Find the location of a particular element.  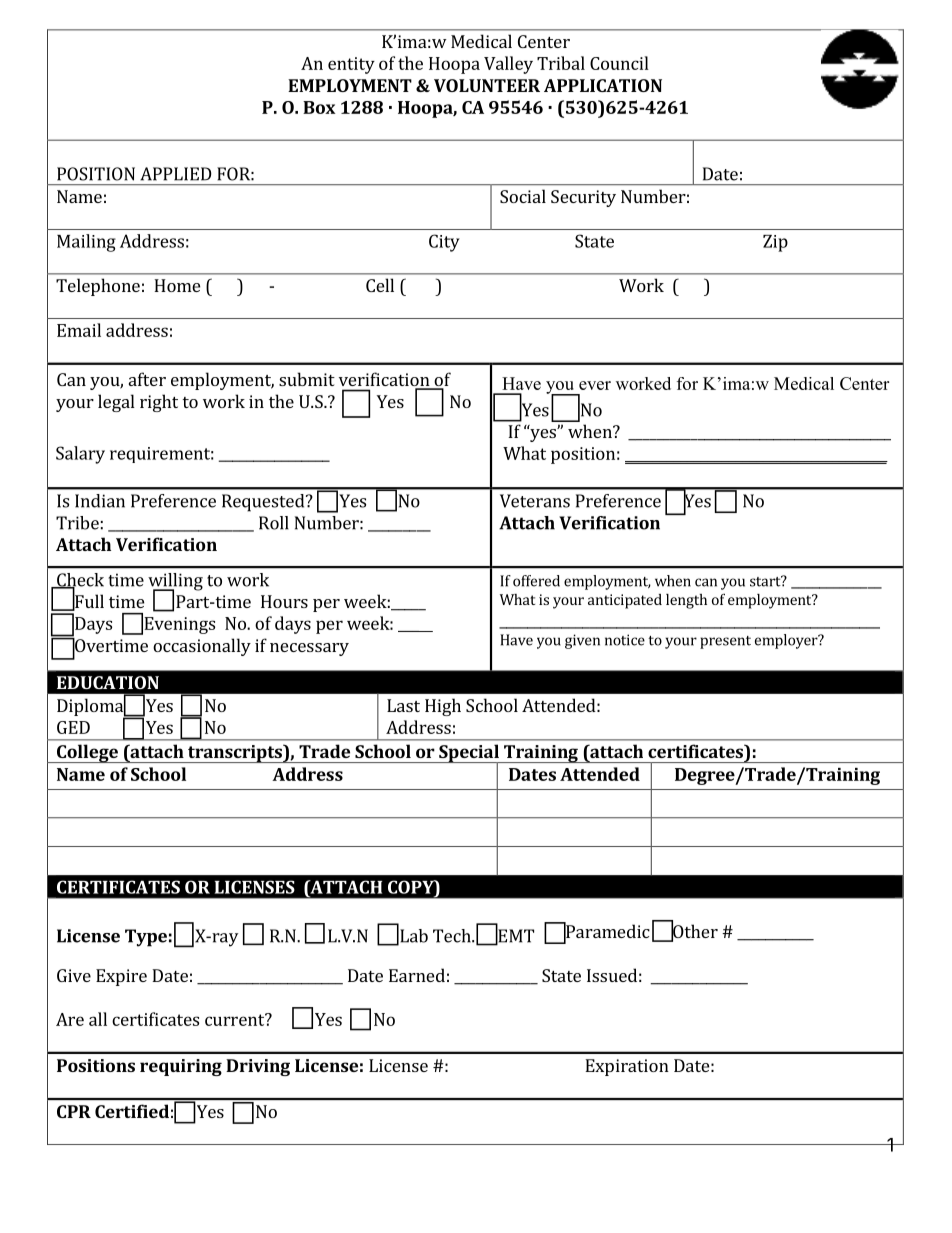

ever is located at coordinates (595, 385).
